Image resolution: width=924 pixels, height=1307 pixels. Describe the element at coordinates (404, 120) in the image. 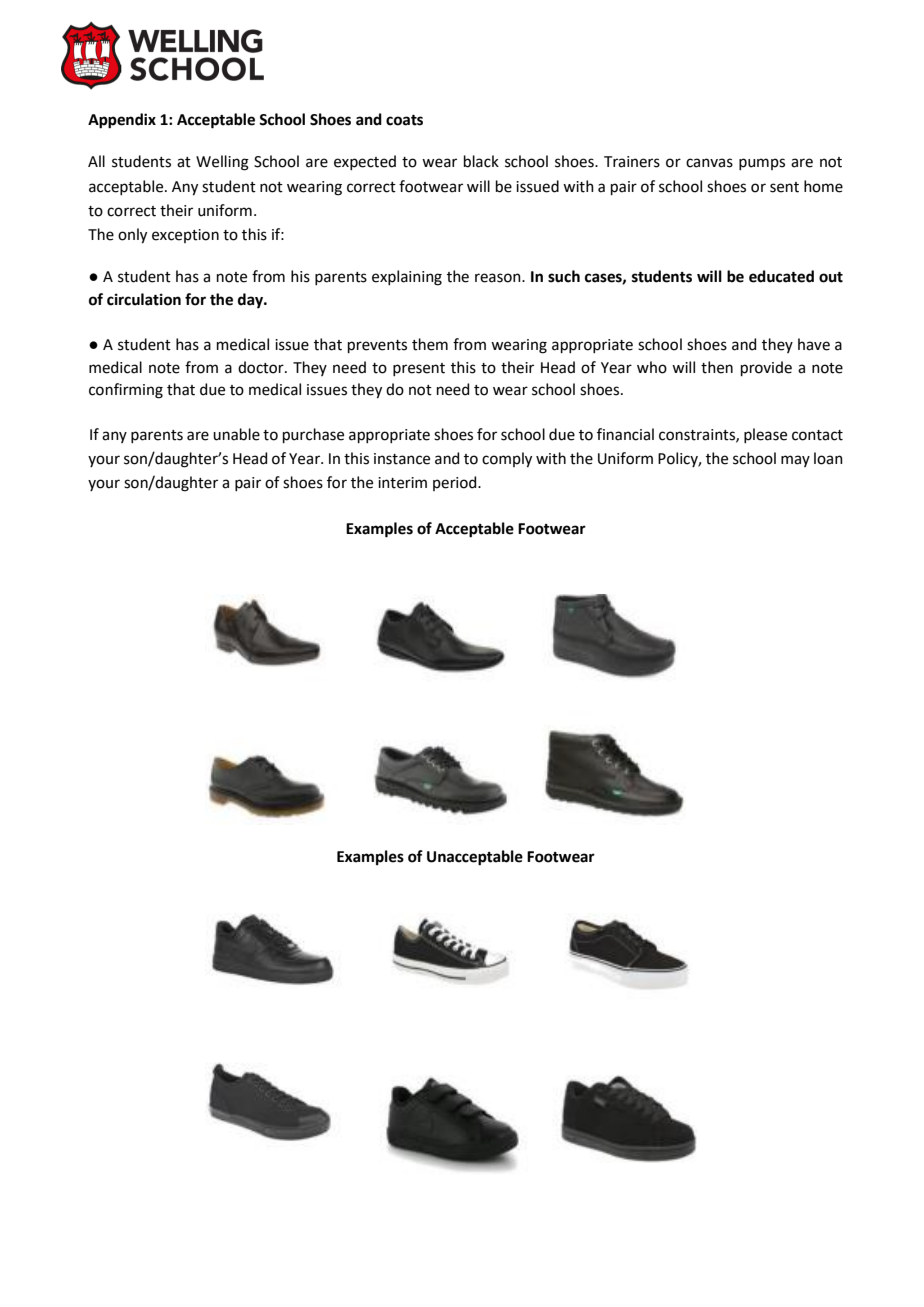

I see `coats` at that location.
